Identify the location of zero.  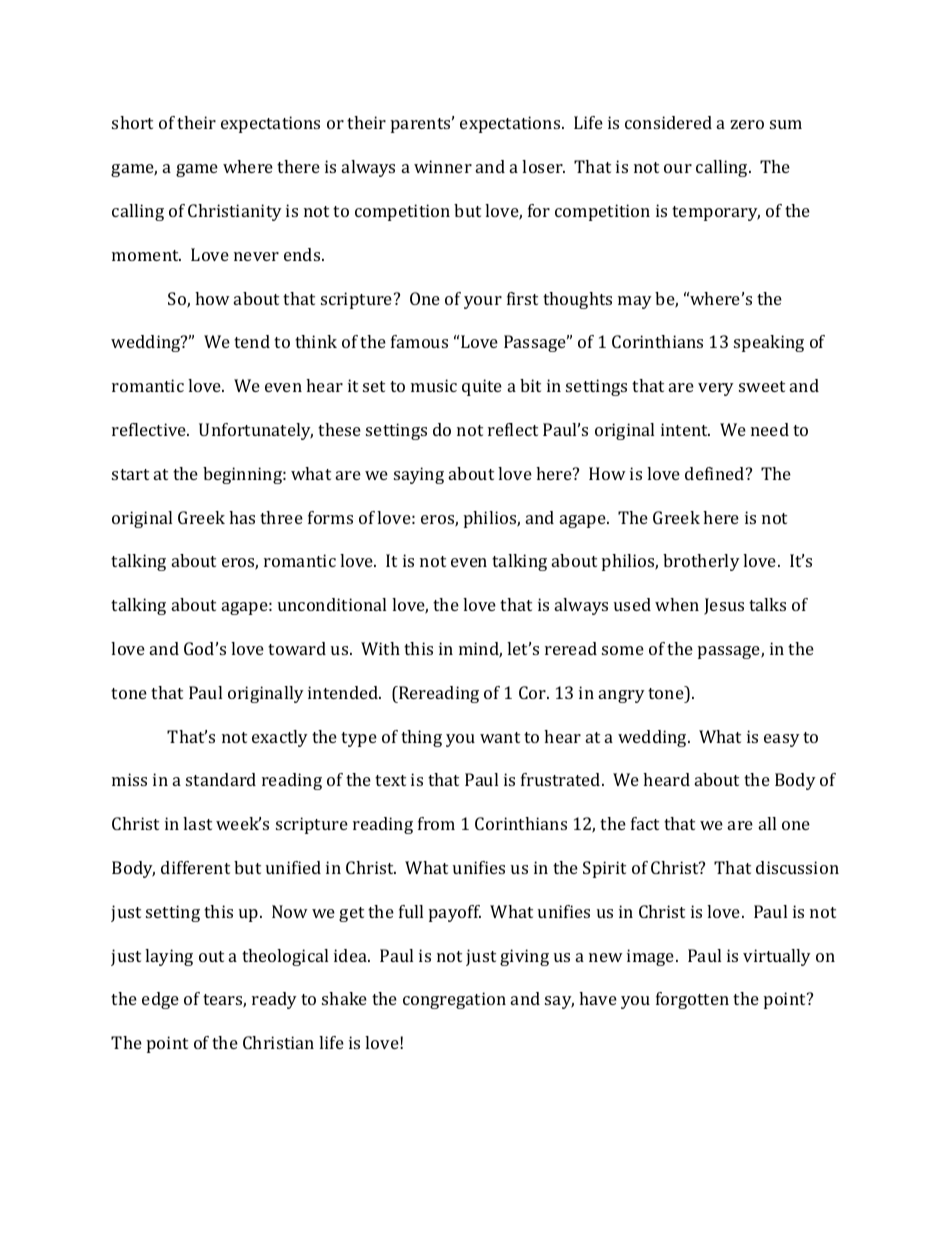
(747, 124).
